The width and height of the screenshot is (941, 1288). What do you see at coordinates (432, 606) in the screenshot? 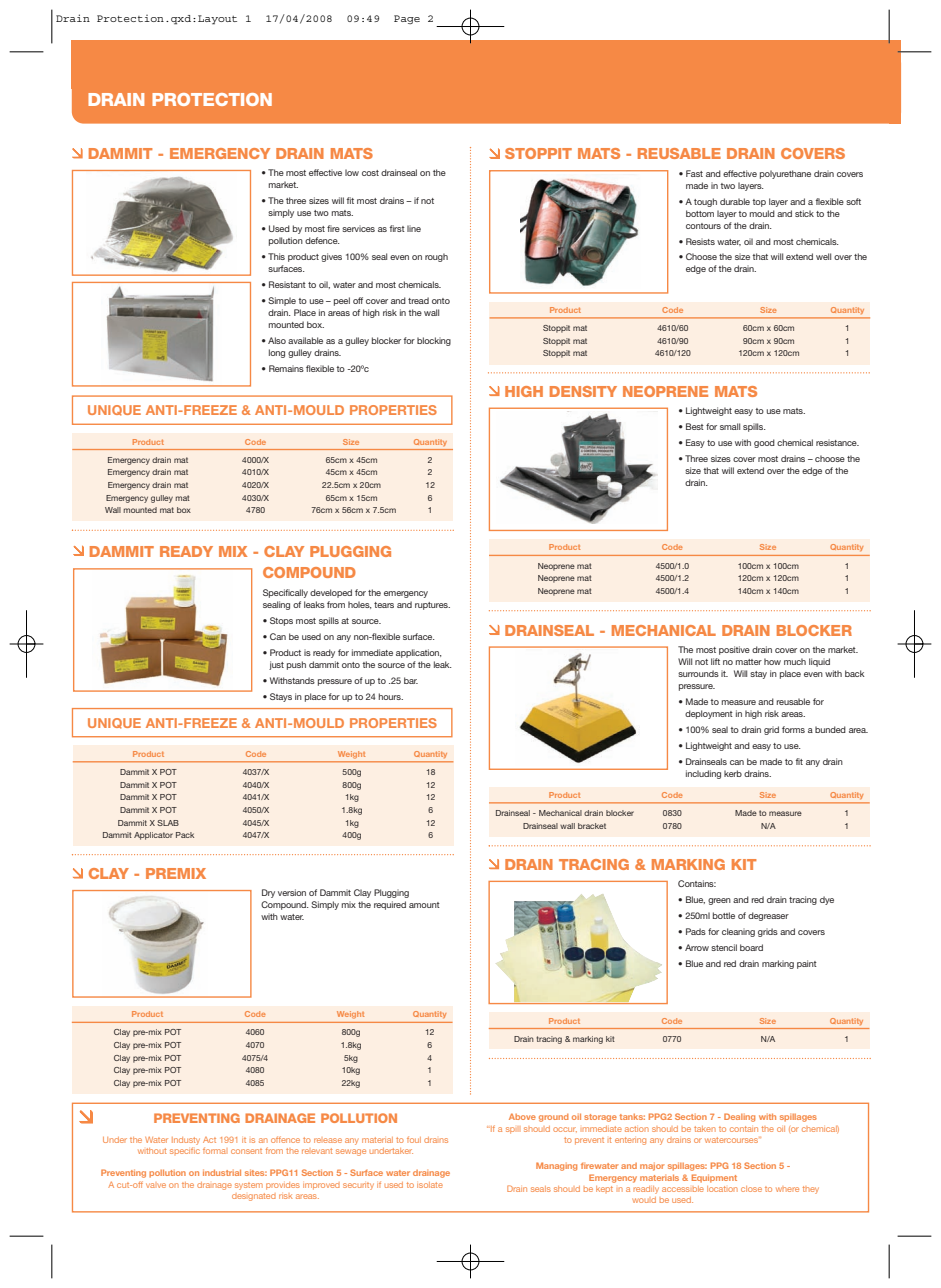
I see `ruptures` at bounding box center [432, 606].
